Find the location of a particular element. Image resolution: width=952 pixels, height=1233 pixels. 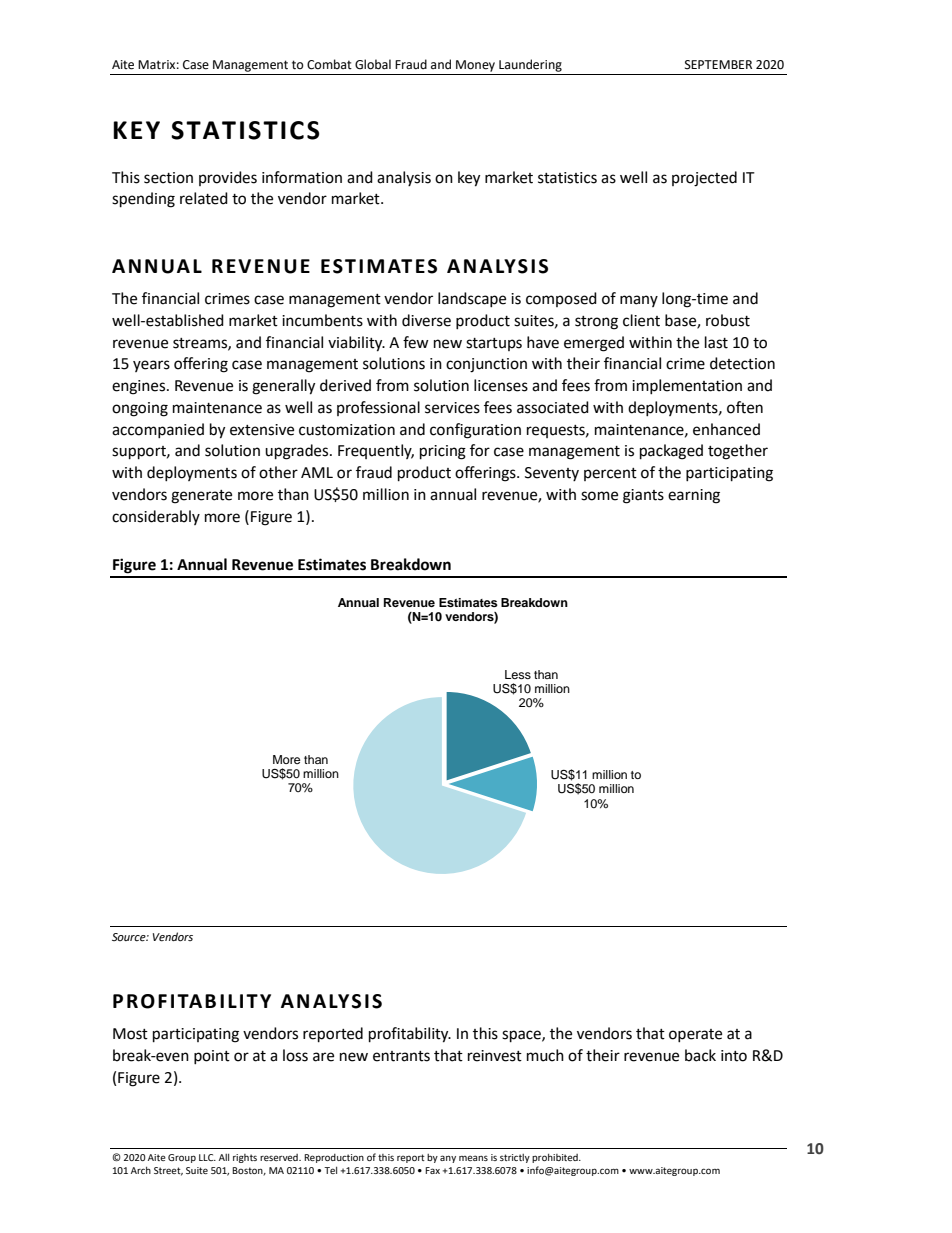

Money is located at coordinates (475, 66).
